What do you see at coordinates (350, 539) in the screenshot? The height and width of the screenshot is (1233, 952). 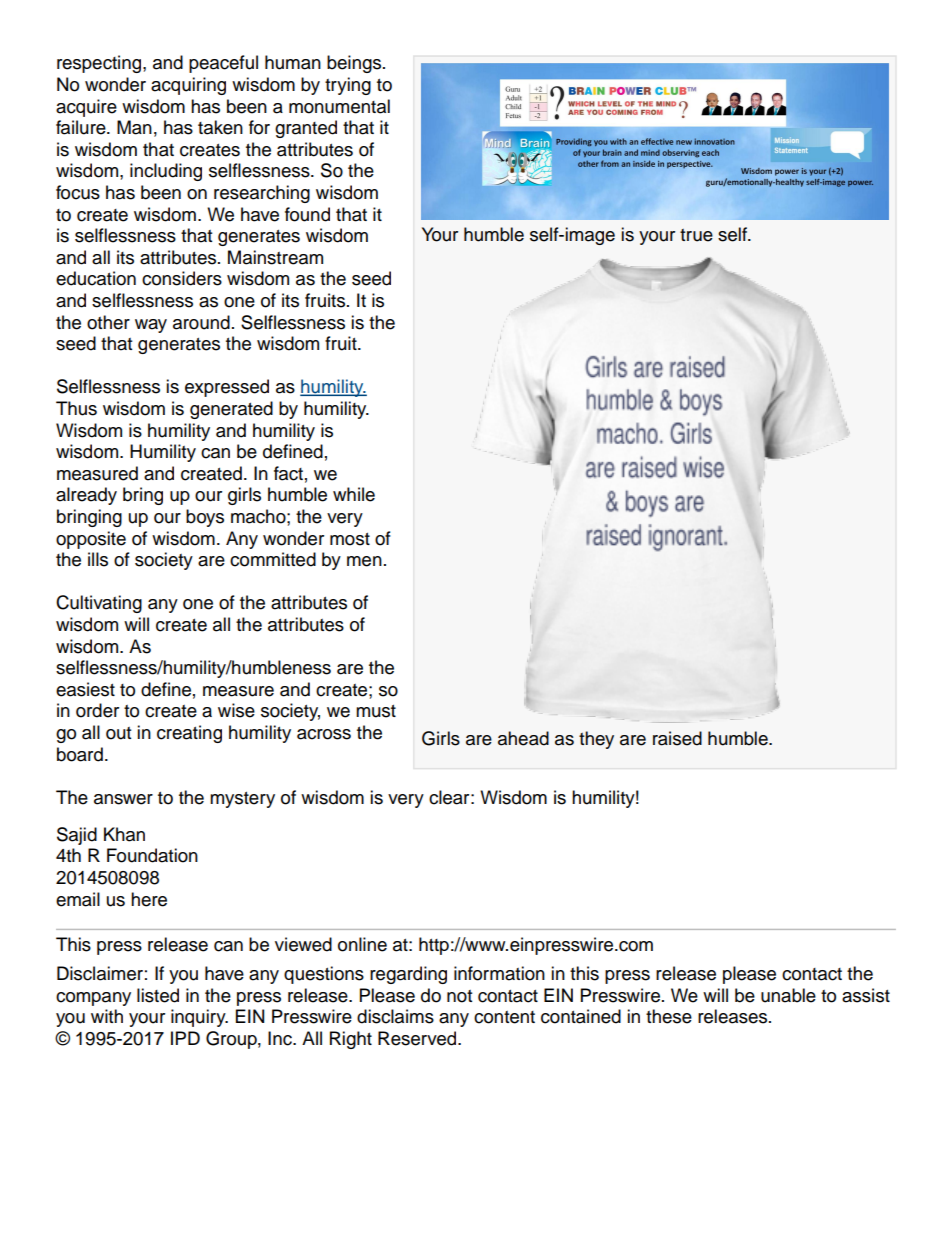 I see `most` at bounding box center [350, 539].
